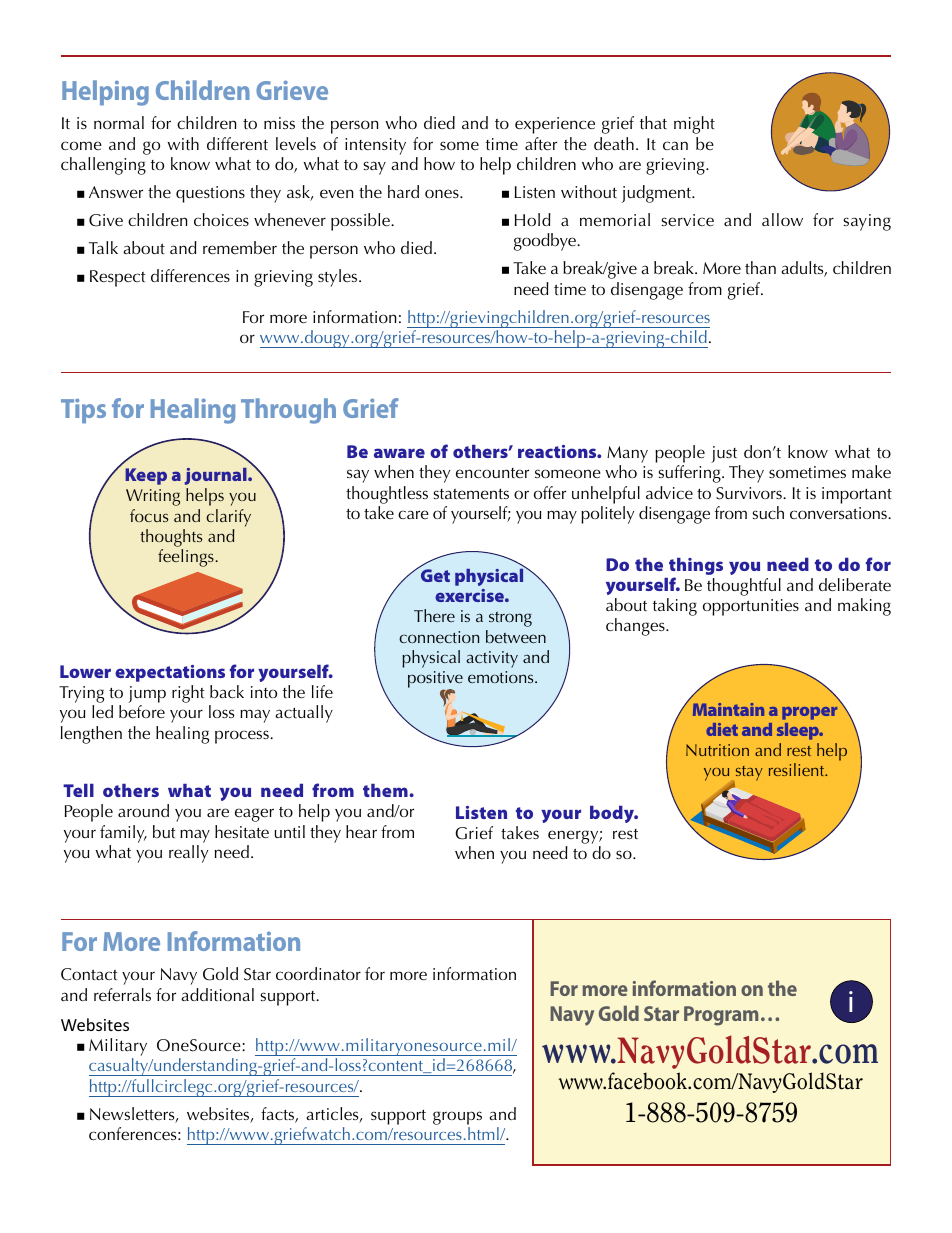 This screenshot has width=952, height=1233. Describe the element at coordinates (119, 122) in the screenshot. I see `normal` at that location.
